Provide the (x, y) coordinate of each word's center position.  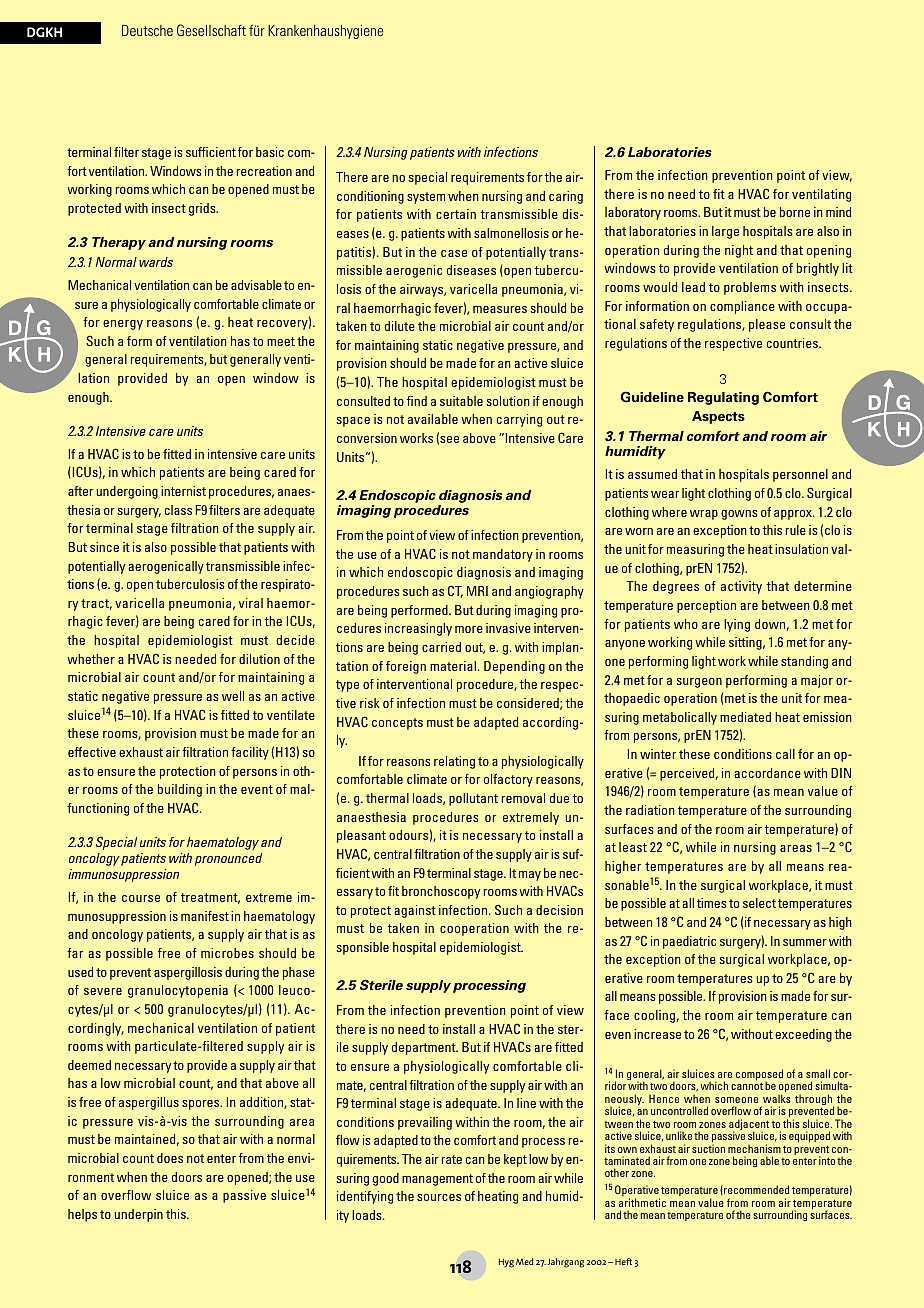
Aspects (718, 417)
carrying (519, 420)
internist (183, 491)
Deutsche (147, 30)
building (180, 790)
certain (456, 214)
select (759, 903)
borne (795, 212)
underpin (139, 1215)
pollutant (473, 799)
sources (439, 1197)
